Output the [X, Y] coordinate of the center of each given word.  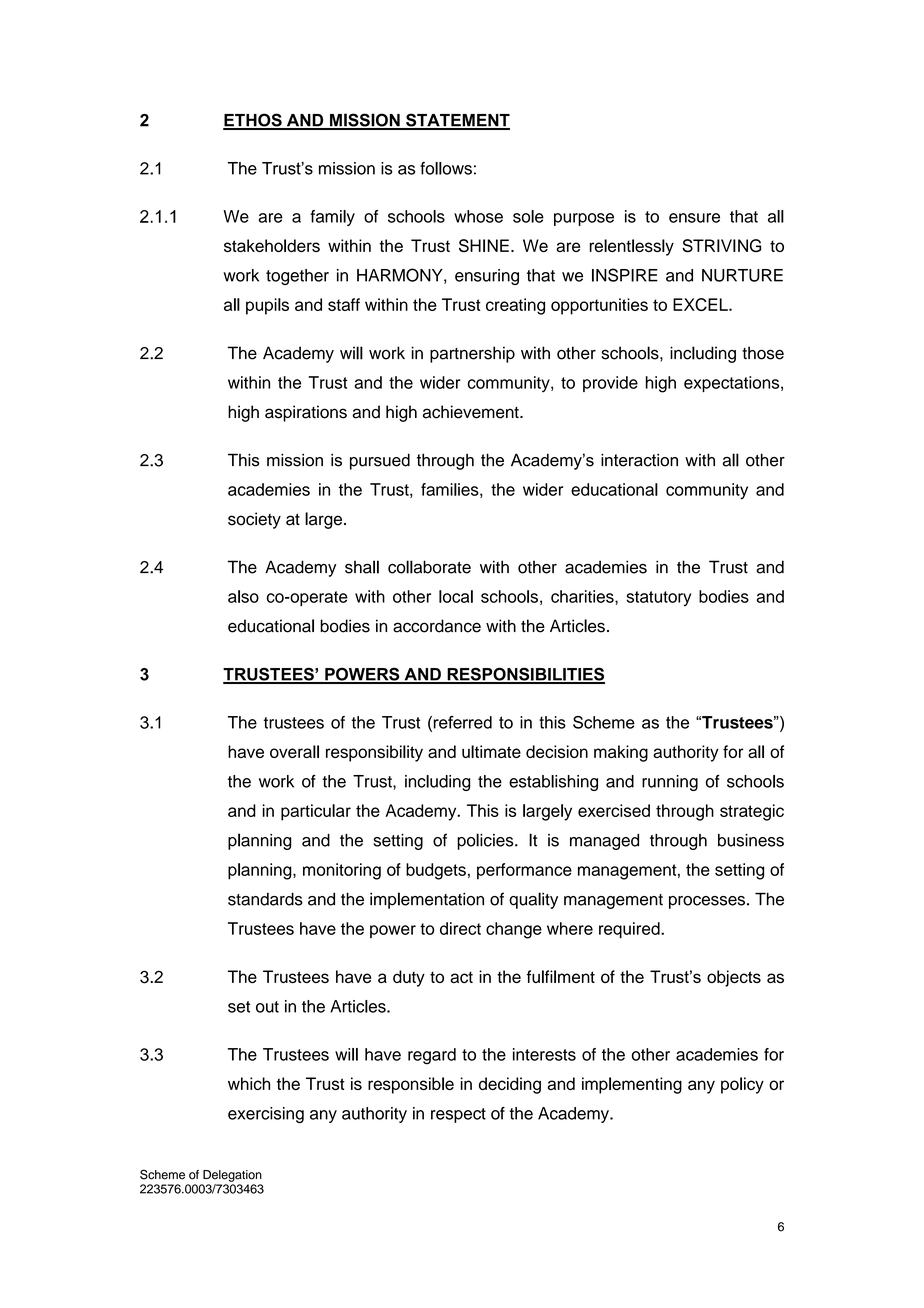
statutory [658, 598]
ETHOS [253, 121]
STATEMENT [457, 121]
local [456, 596]
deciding [510, 1085]
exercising [266, 1115]
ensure [694, 218]
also [243, 596]
